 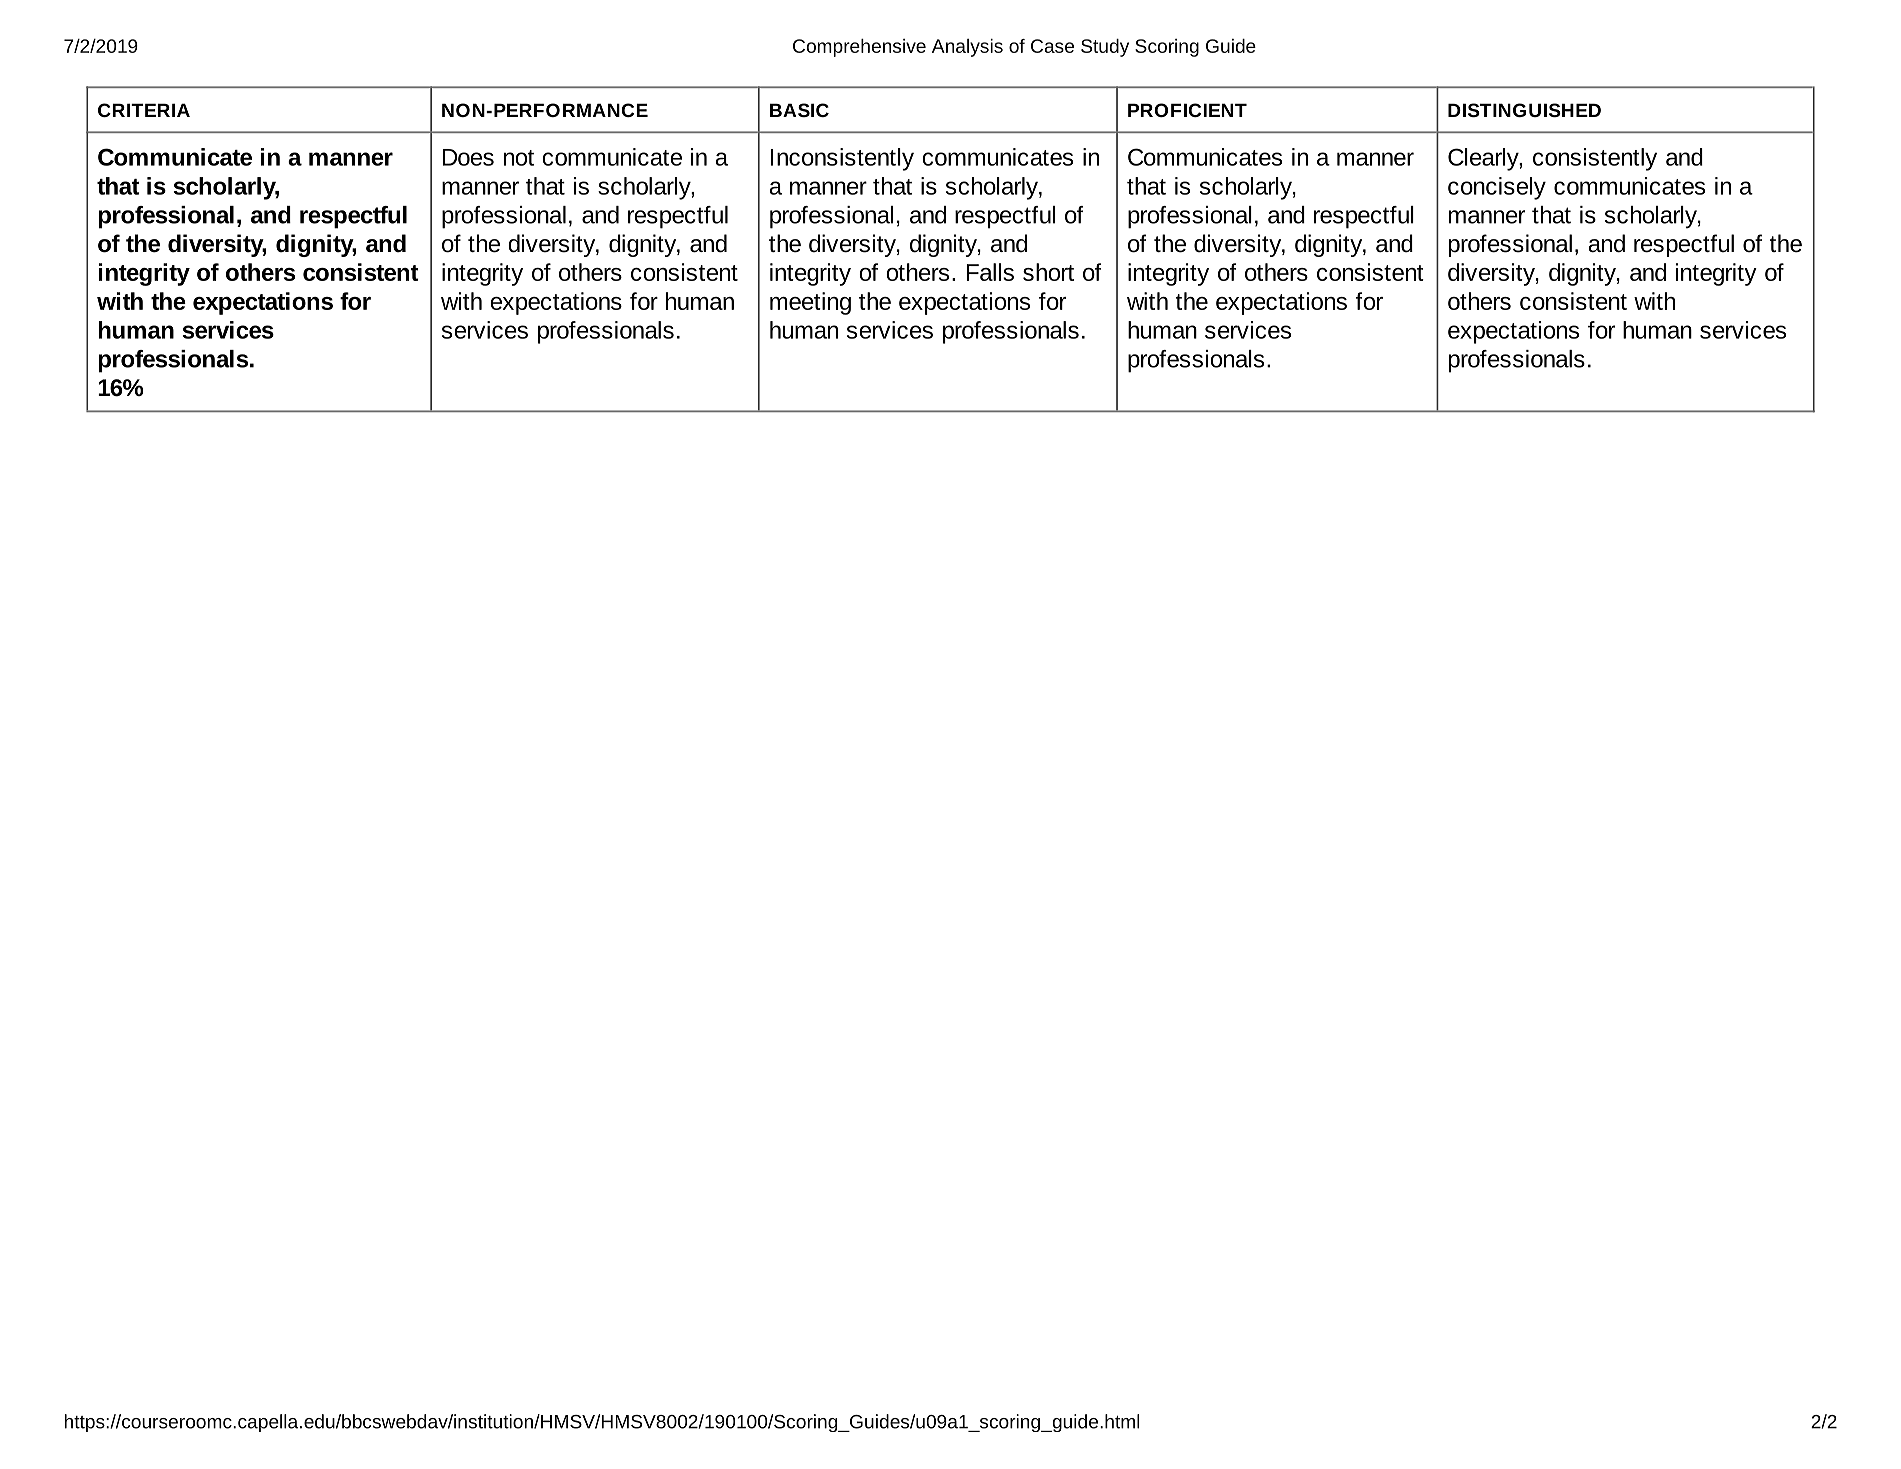 What do you see at coordinates (1105, 48) in the screenshot?
I see `Study` at bounding box center [1105, 48].
